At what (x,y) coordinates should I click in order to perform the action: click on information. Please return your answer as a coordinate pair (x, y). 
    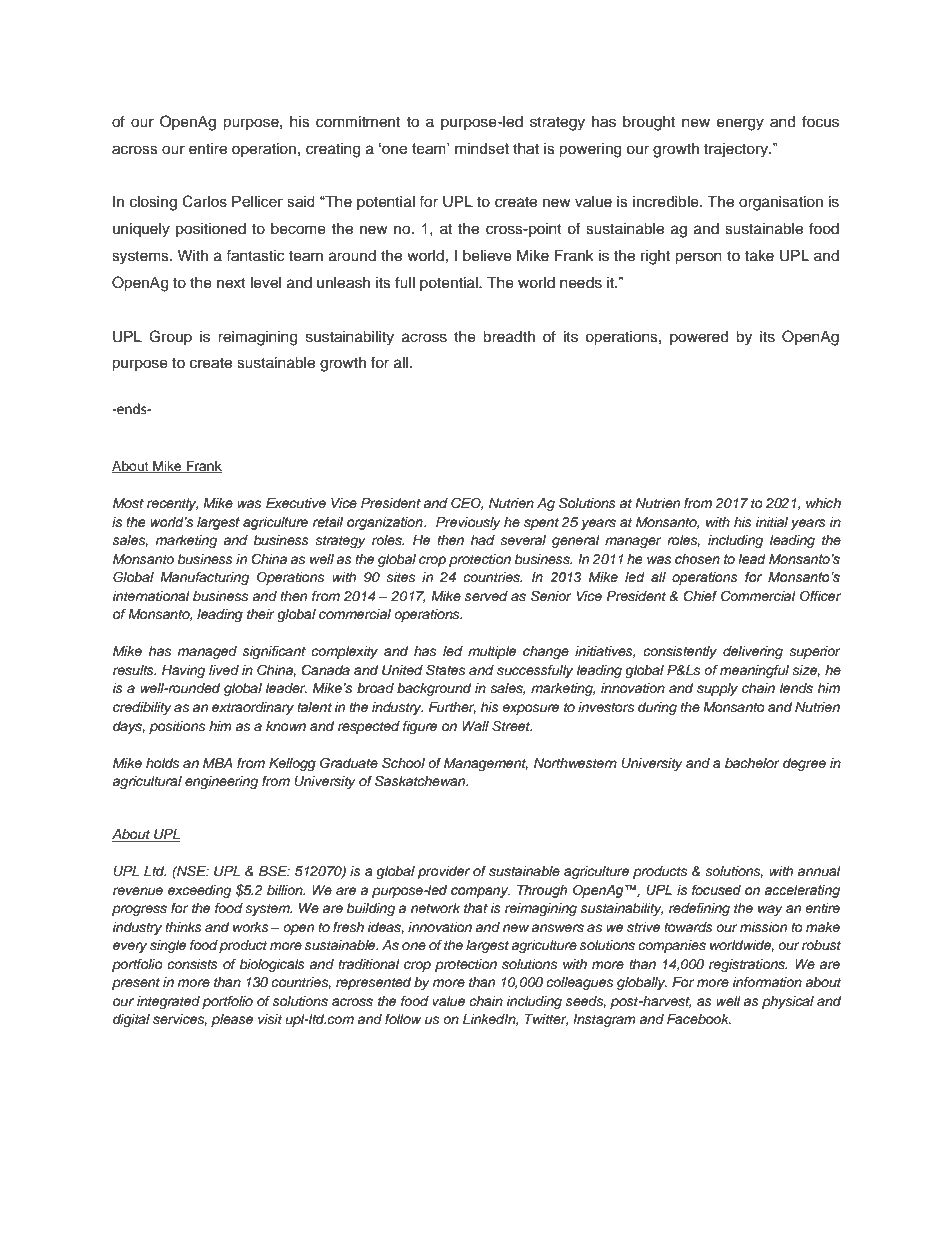
    Looking at the image, I should click on (767, 982).
